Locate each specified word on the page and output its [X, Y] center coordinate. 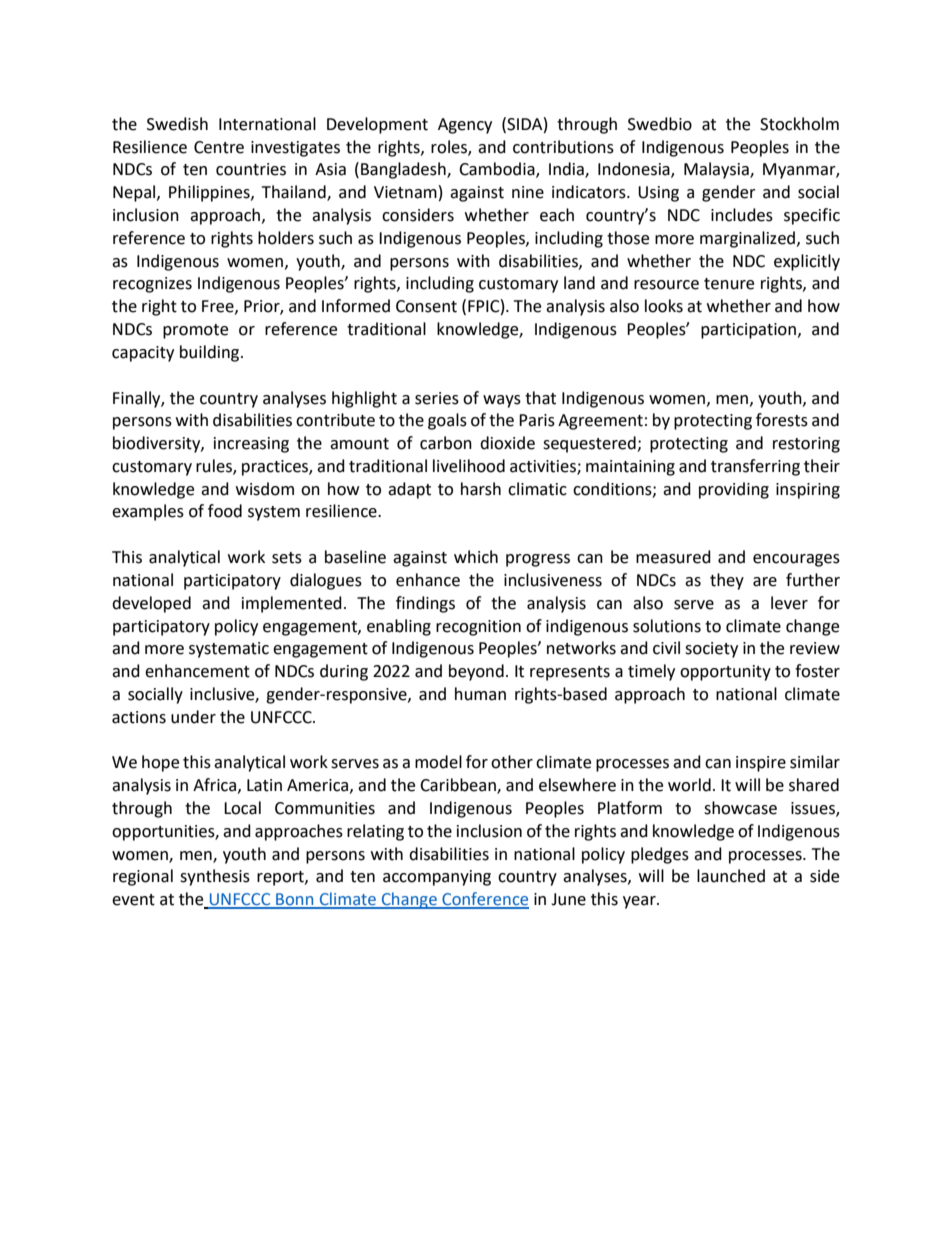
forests [782, 420]
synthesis [215, 877]
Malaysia [717, 170]
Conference [484, 900]
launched [731, 876]
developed [151, 604]
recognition [478, 628]
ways [502, 401]
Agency [465, 126]
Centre [219, 147]
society [711, 650]
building [211, 353]
